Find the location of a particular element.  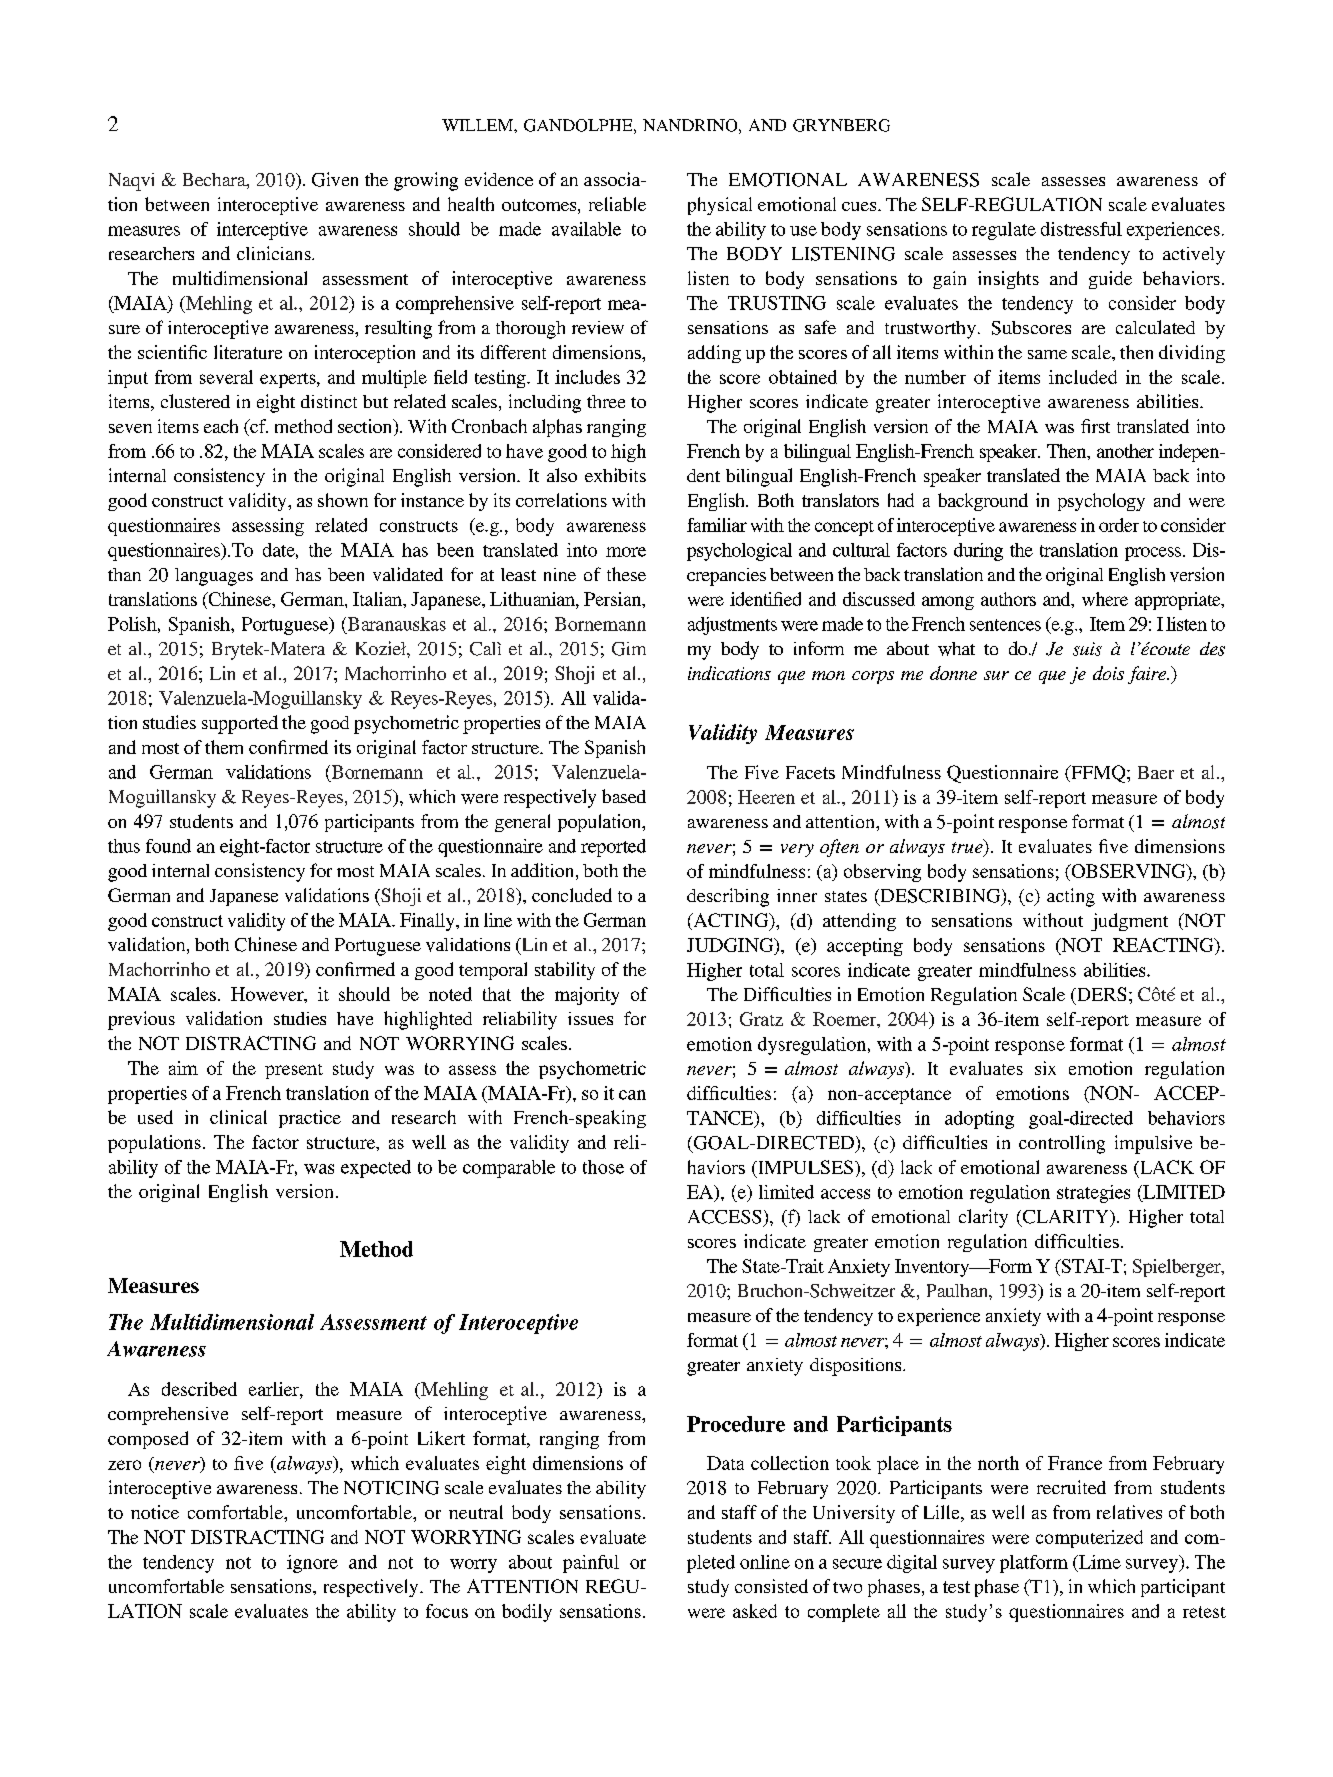

painful is located at coordinates (591, 1564).
